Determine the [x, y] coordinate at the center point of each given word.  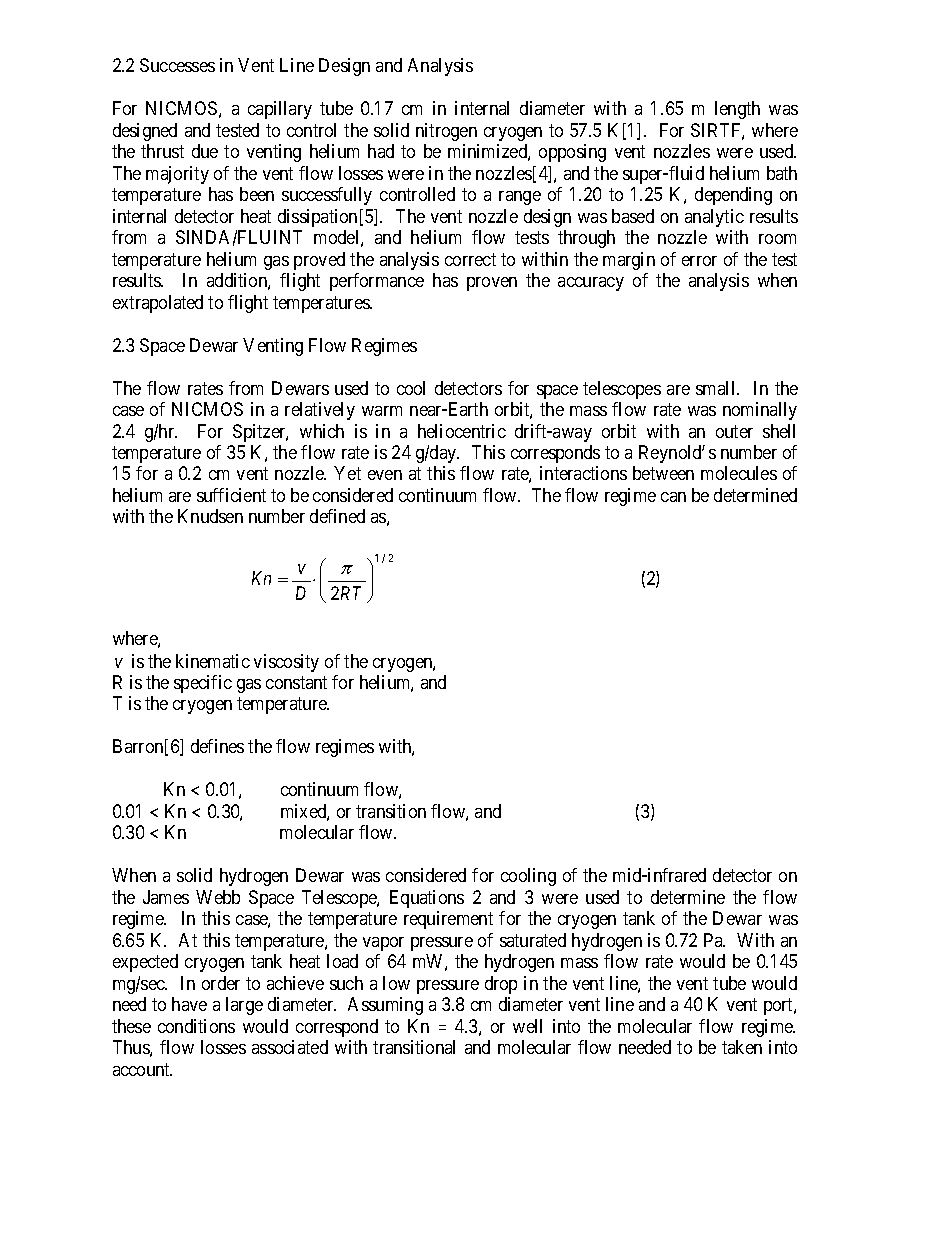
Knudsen [210, 516]
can [673, 497]
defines [217, 746]
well [527, 1026]
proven [492, 284]
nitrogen [446, 132]
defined [337, 516]
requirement [448, 920]
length [737, 110]
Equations [427, 899]
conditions [196, 1026]
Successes [177, 65]
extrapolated [158, 304]
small [717, 388]
